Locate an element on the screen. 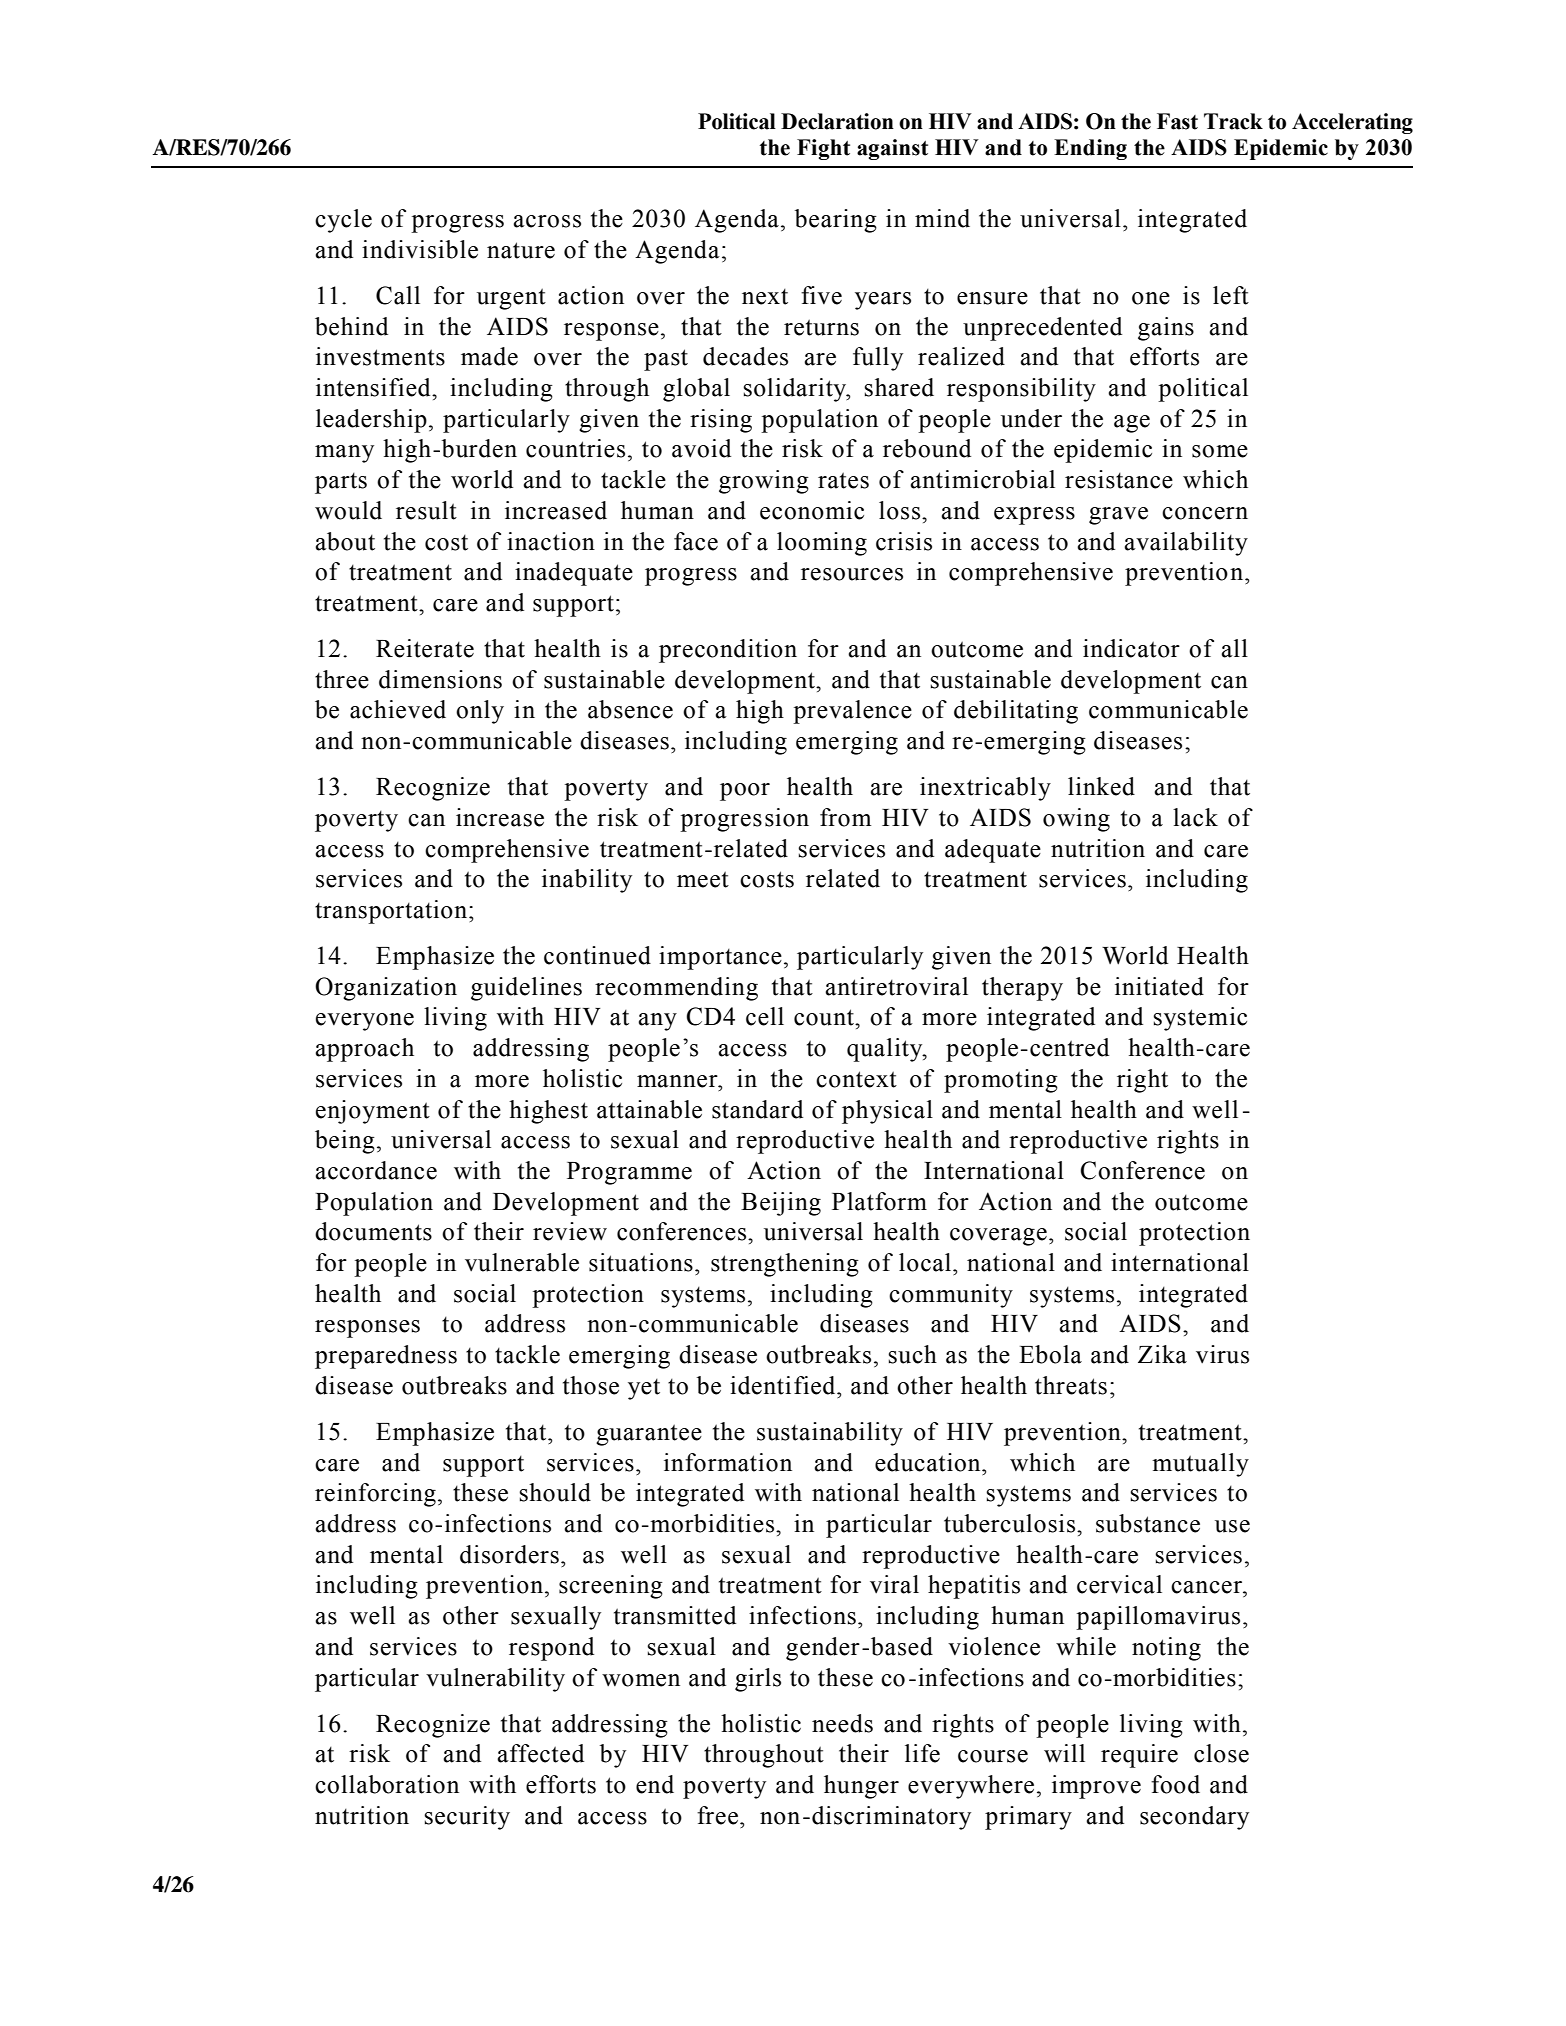  indivisible is located at coordinates (420, 249).
